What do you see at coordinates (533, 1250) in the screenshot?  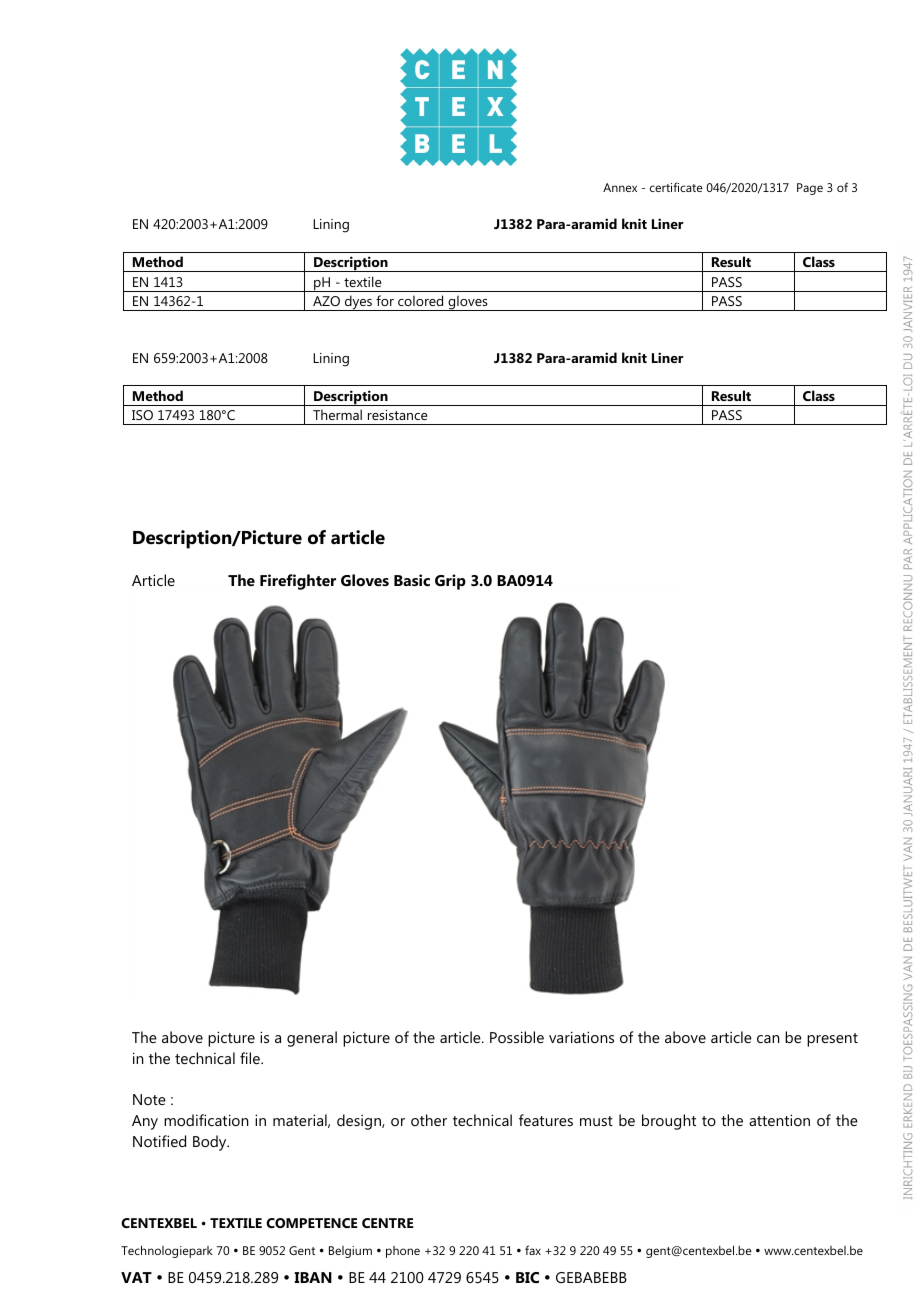 I see `fax` at bounding box center [533, 1250].
